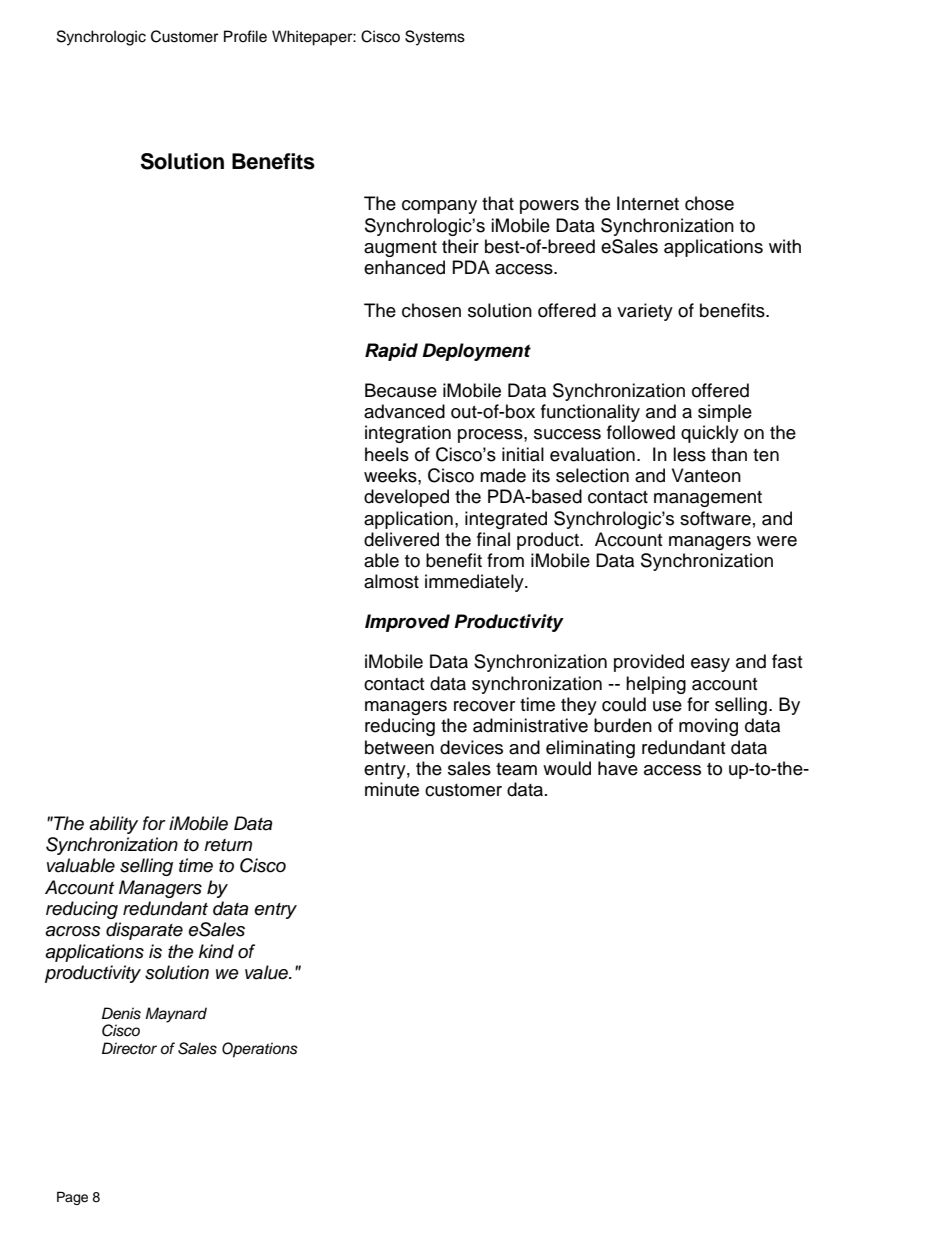 The height and width of the screenshot is (1233, 952). What do you see at coordinates (435, 38) in the screenshot?
I see `Systems` at bounding box center [435, 38].
